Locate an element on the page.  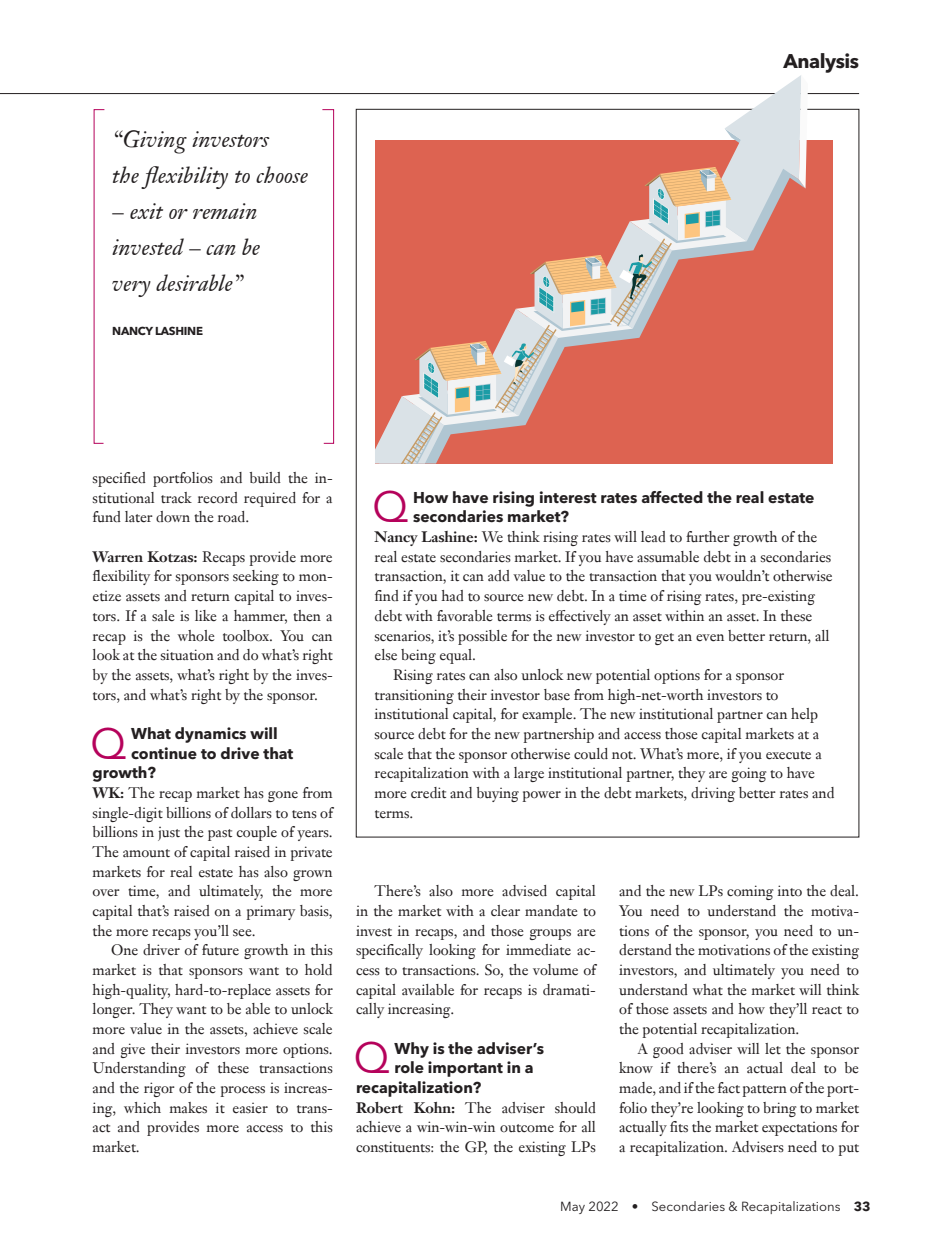
affected is located at coordinates (672, 497).
